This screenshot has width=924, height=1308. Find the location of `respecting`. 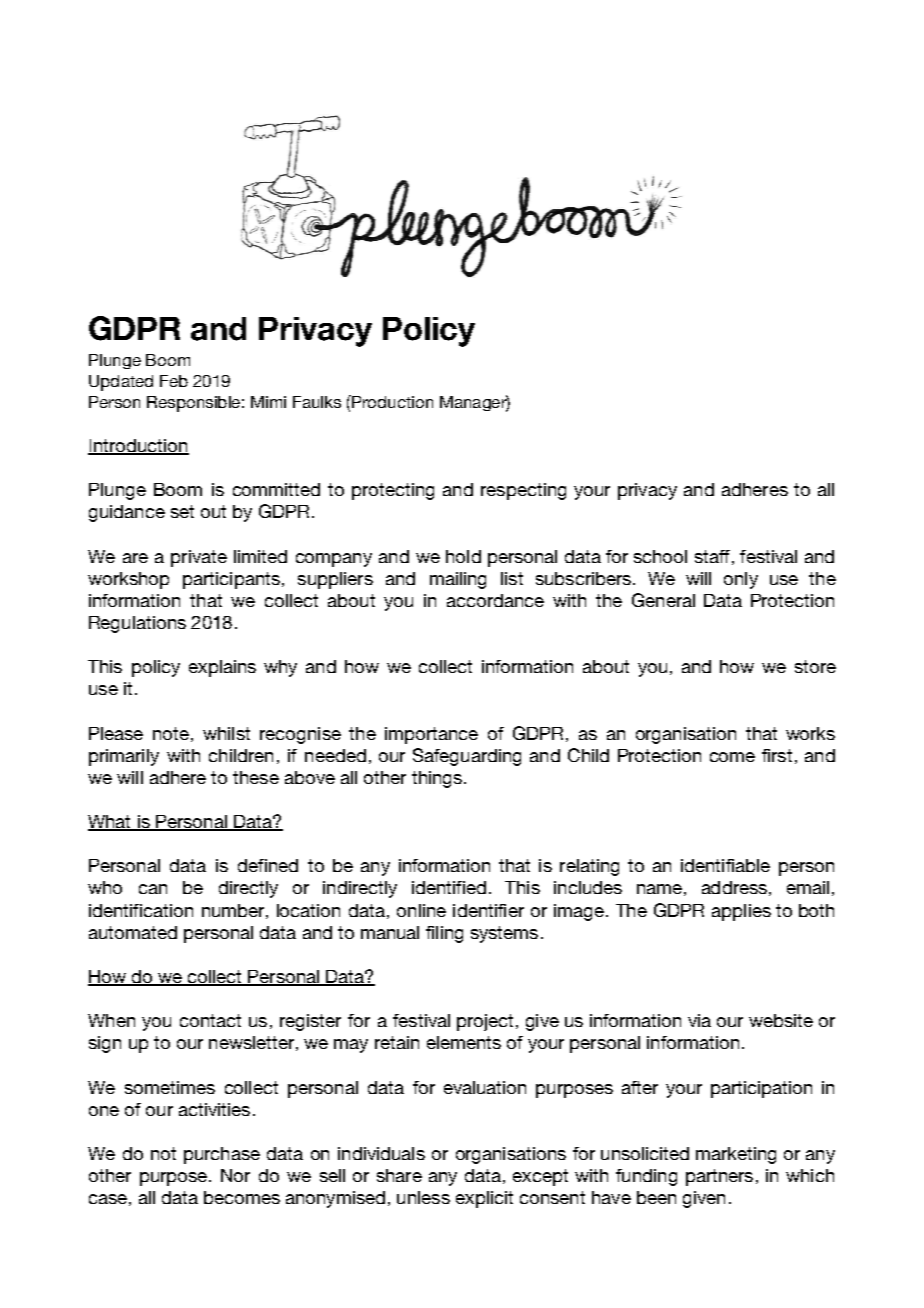

respecting is located at coordinates (523, 491).
